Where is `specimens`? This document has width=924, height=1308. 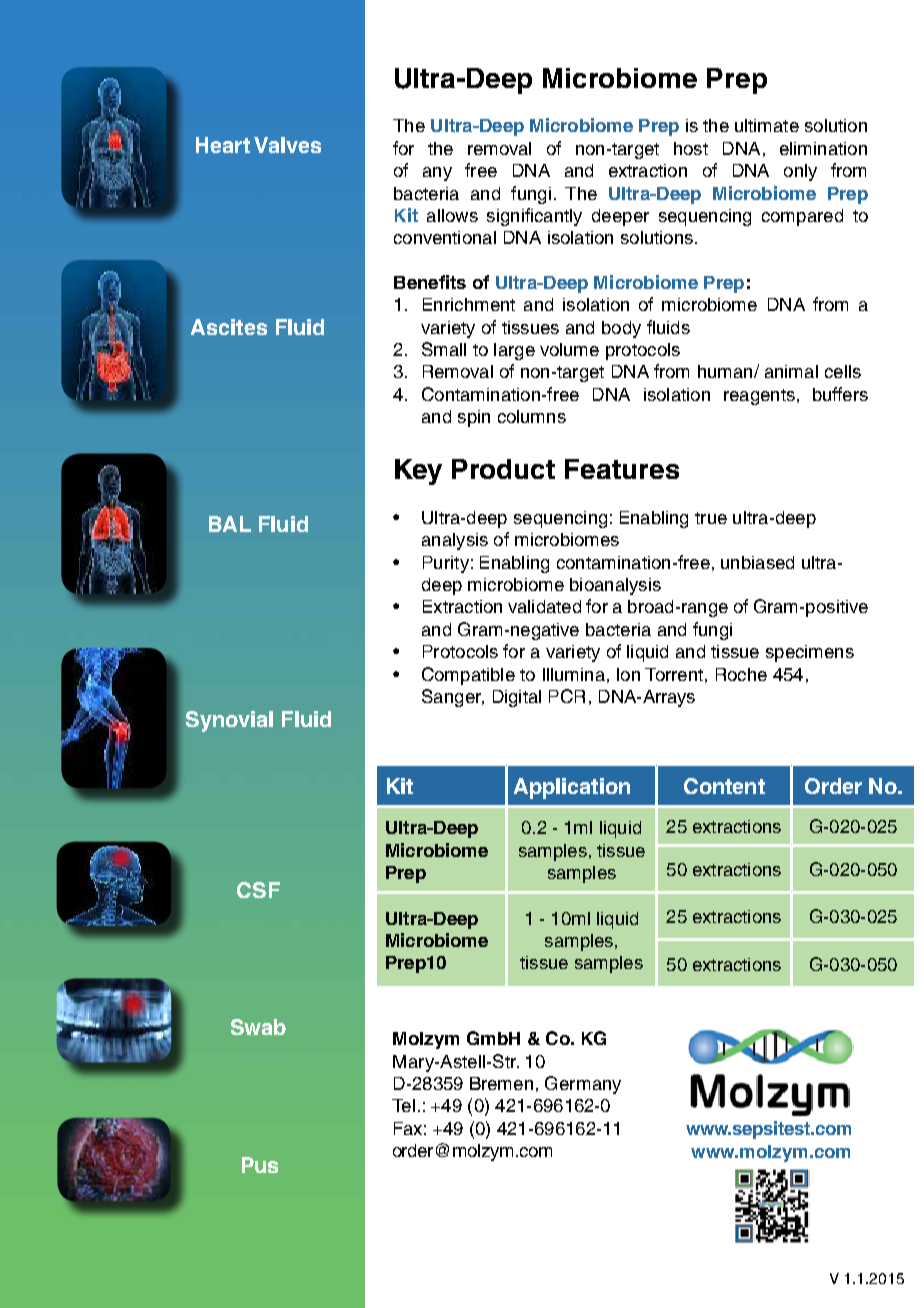
specimens is located at coordinates (810, 653).
